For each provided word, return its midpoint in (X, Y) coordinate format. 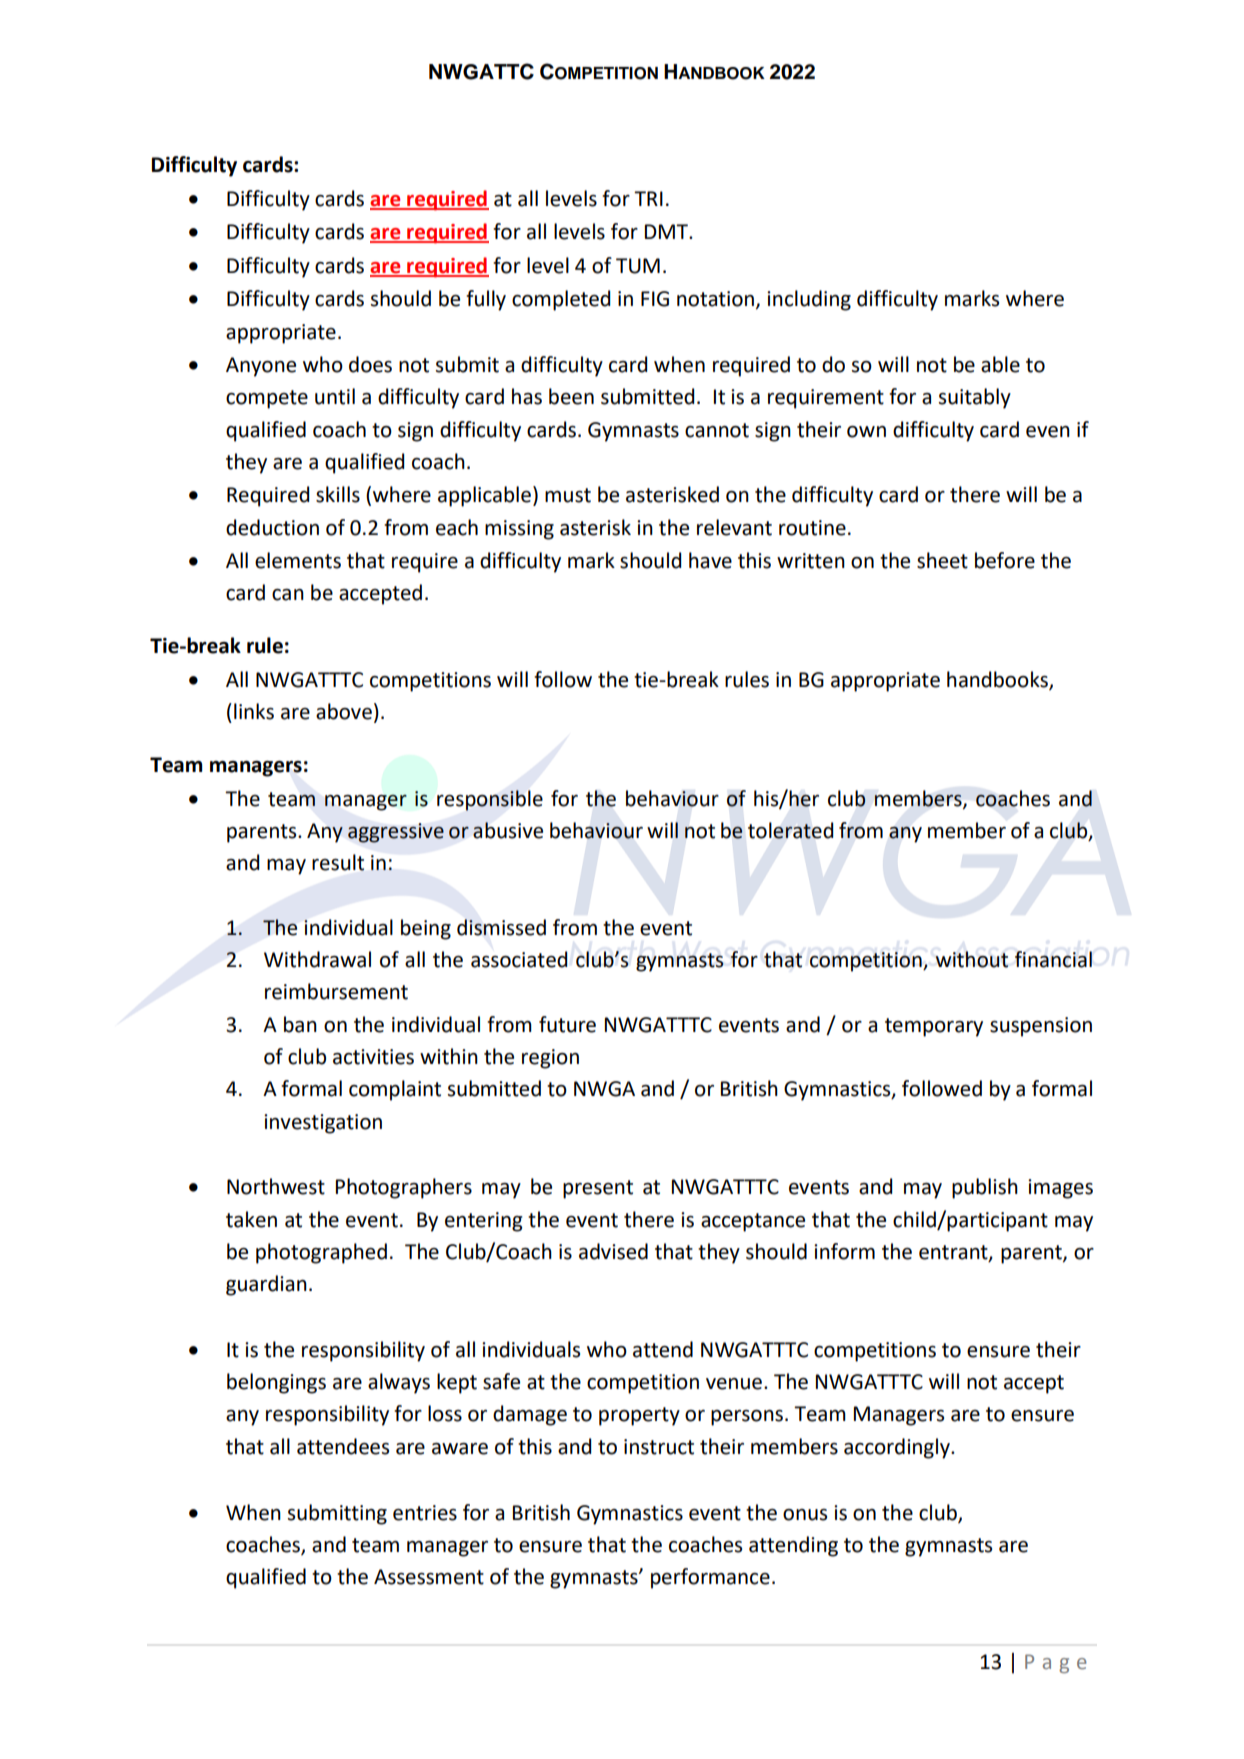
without (971, 959)
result (338, 862)
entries (425, 1513)
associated (519, 959)
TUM (638, 266)
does (370, 364)
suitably (975, 398)
